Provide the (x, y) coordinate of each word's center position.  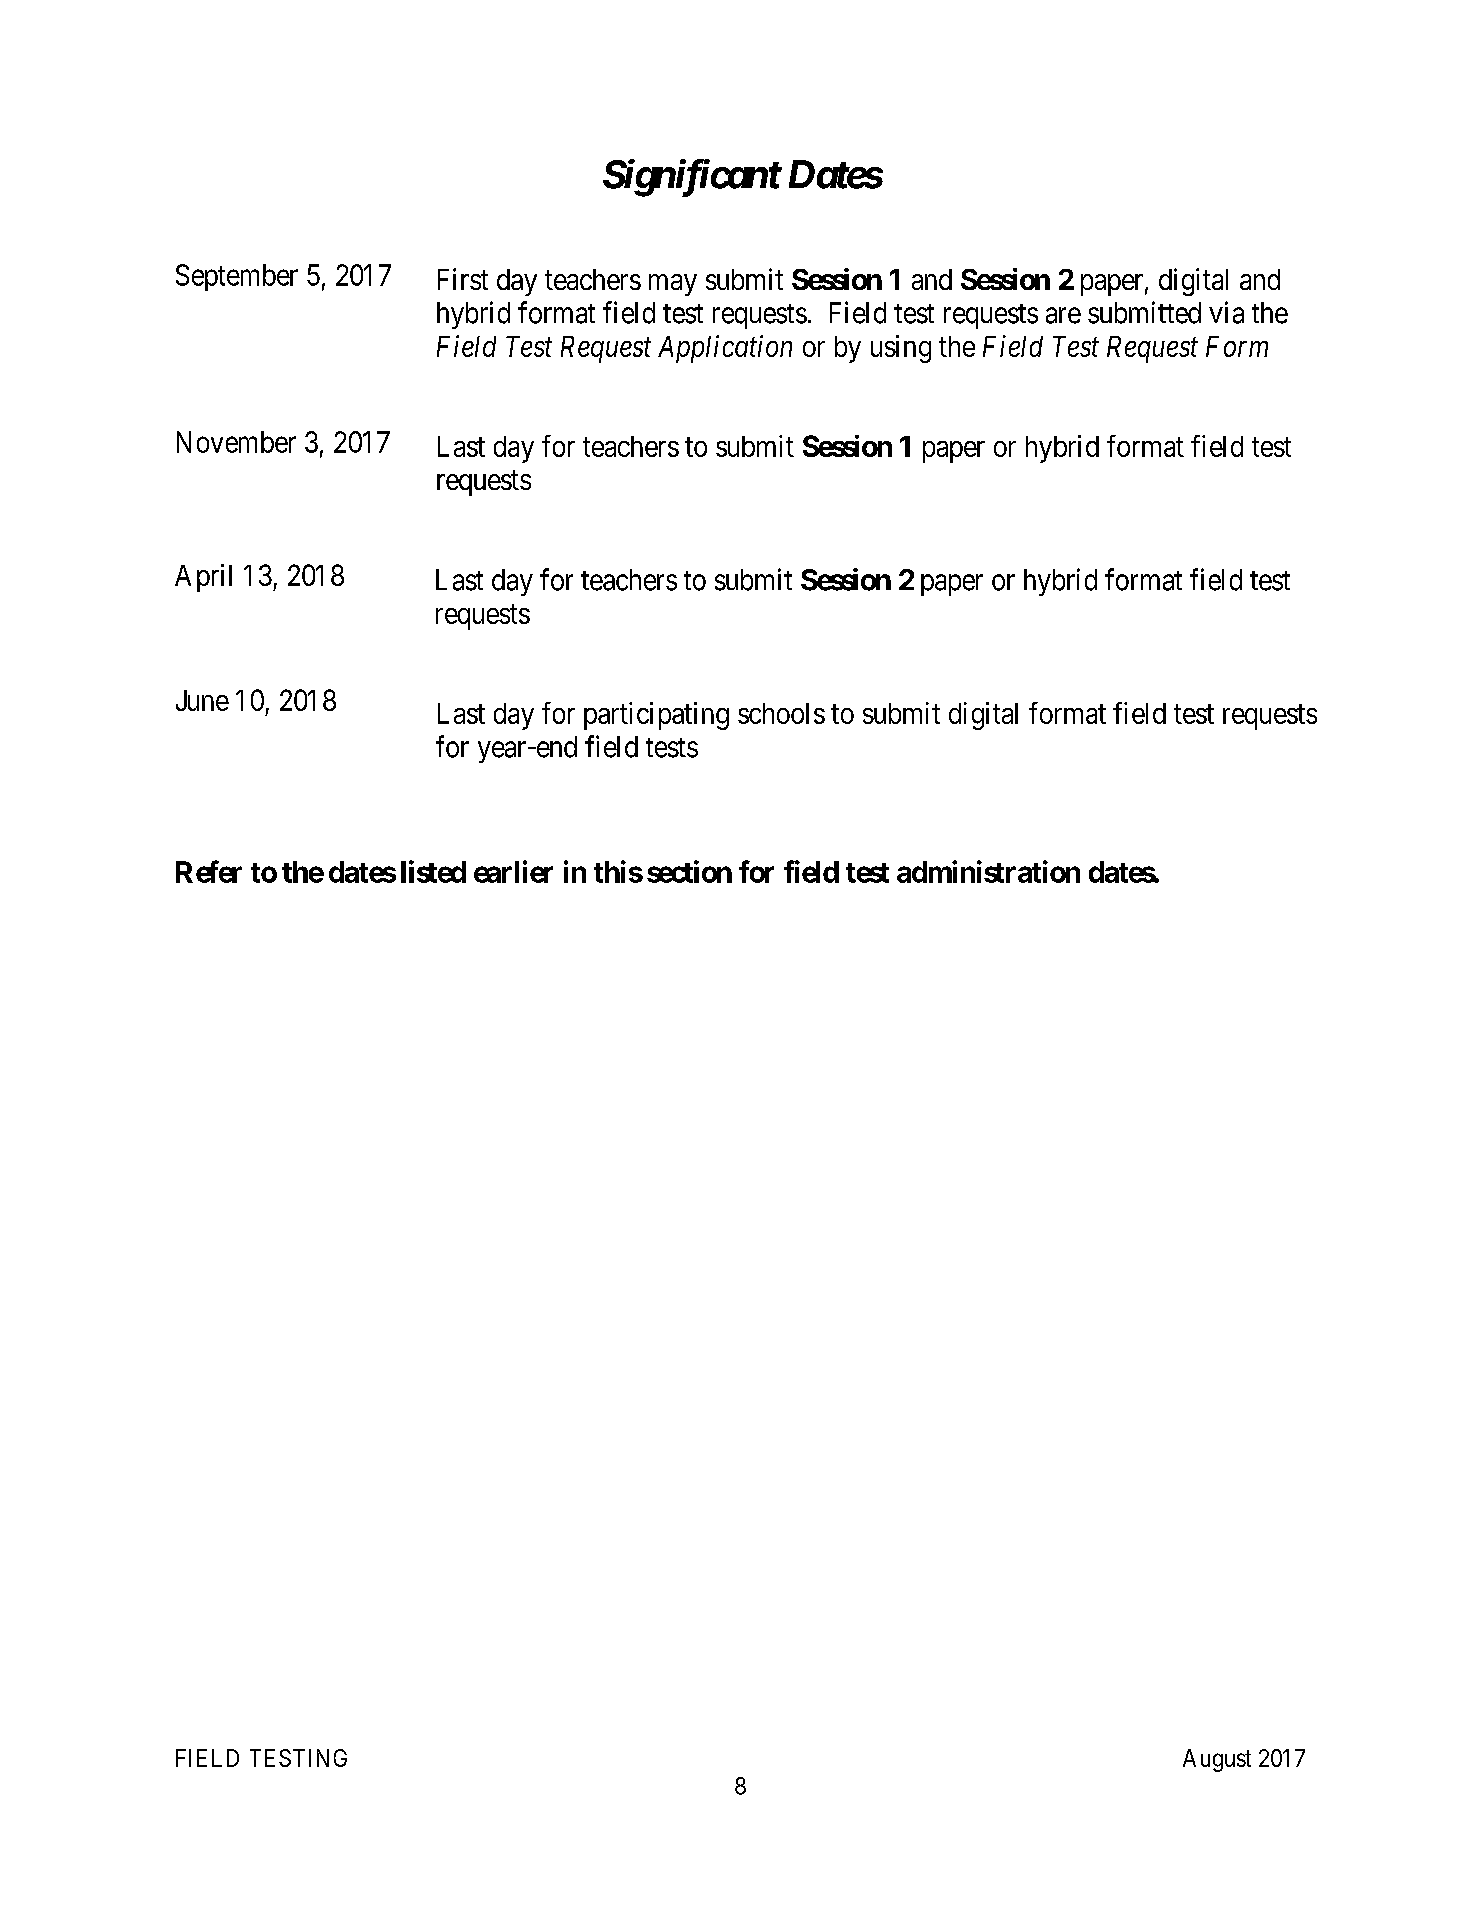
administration (988, 871)
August (1217, 1760)
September (237, 277)
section (689, 871)
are (1063, 315)
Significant (692, 178)
